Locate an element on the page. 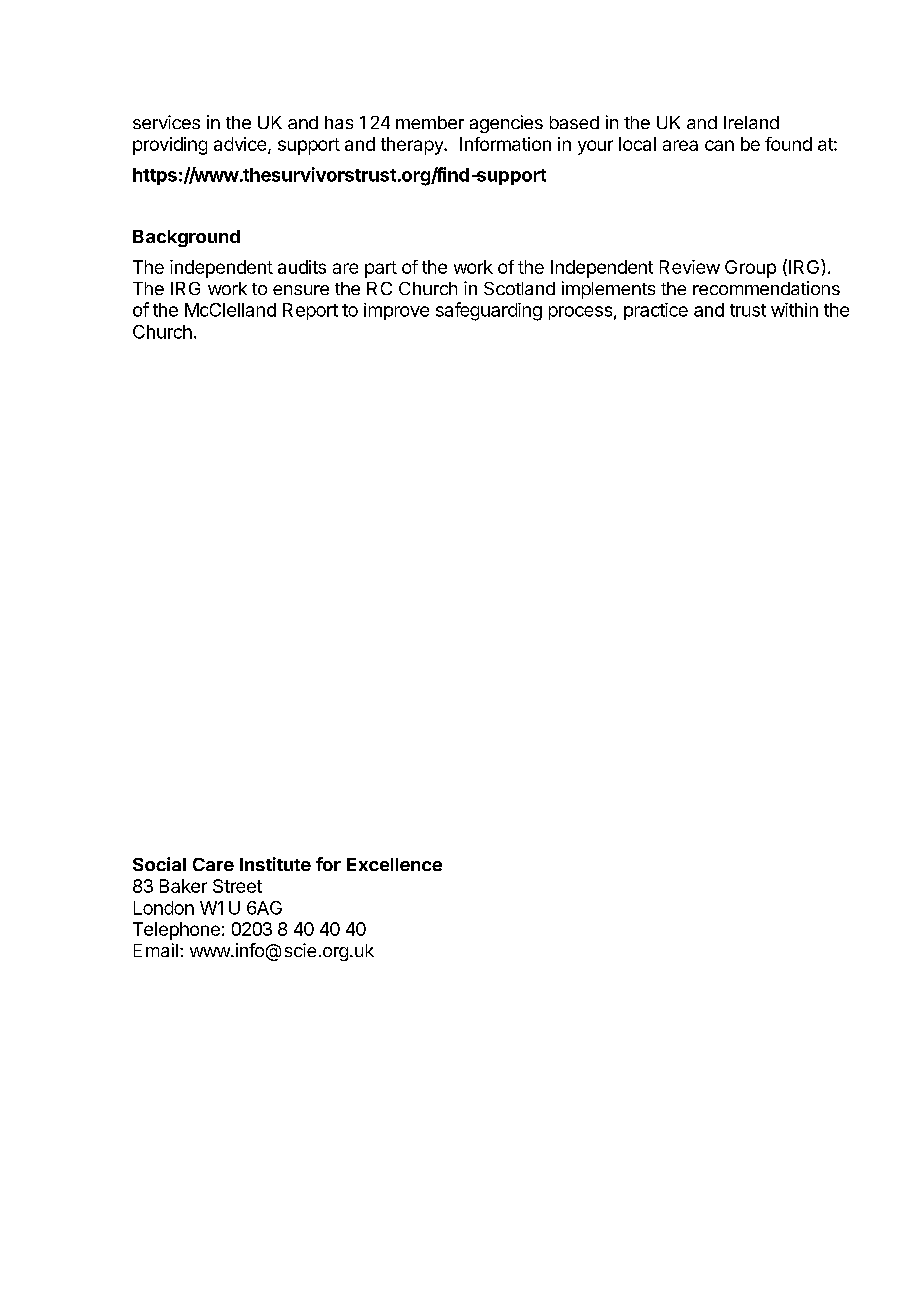 The image size is (924, 1308). safeguarding is located at coordinates (489, 311).
